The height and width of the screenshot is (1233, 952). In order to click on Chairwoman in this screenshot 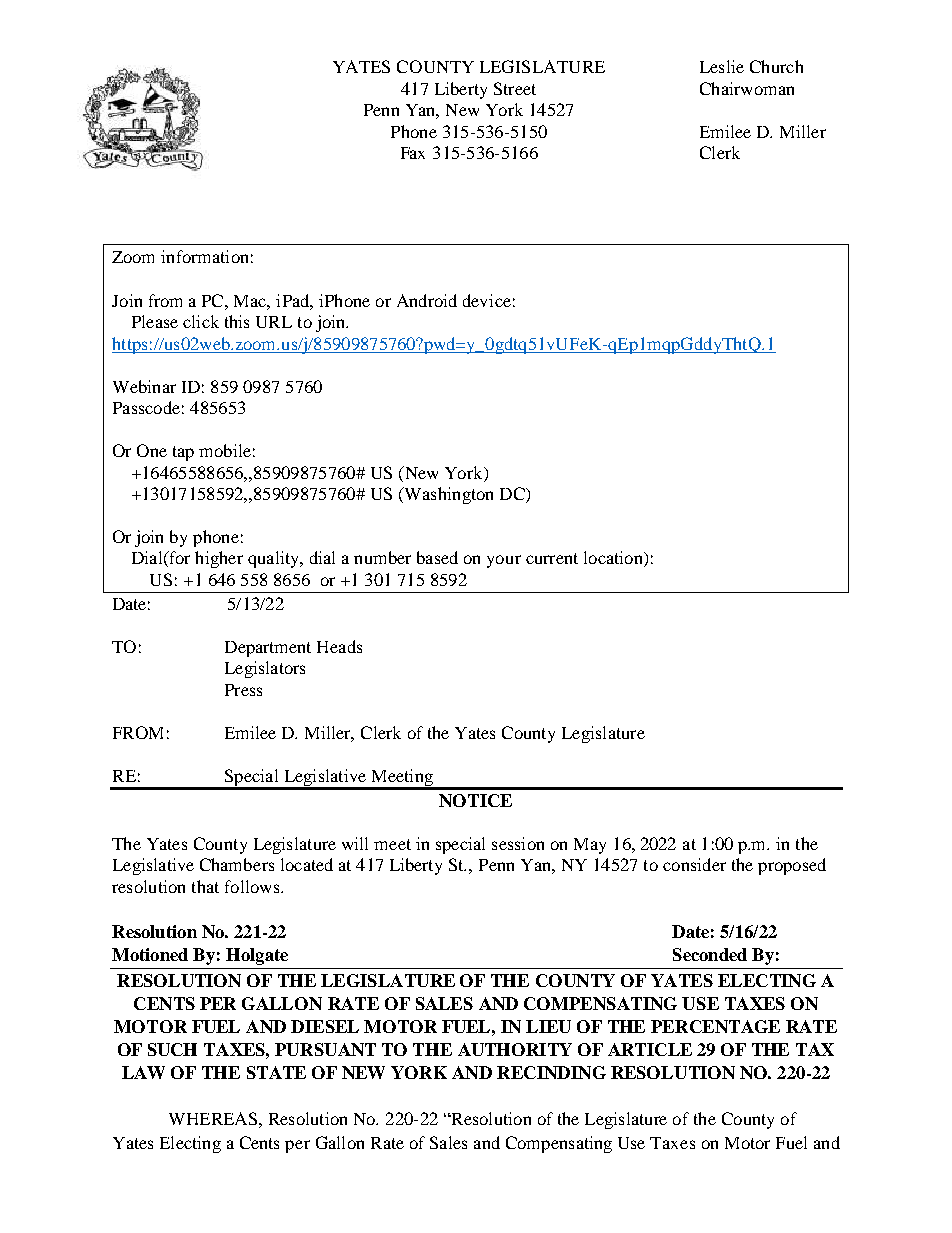, I will do `click(747, 88)`.
